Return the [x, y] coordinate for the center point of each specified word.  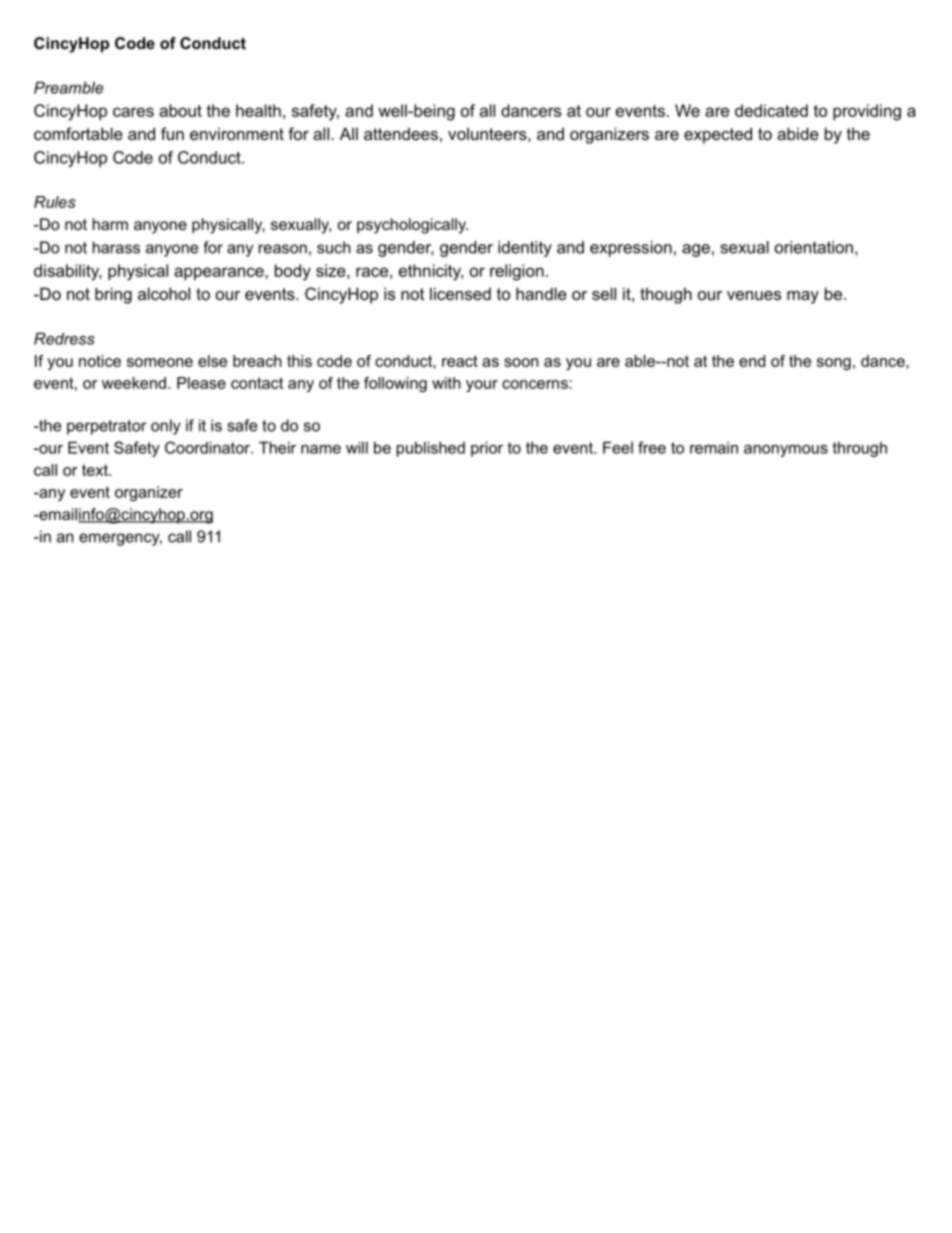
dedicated [771, 110]
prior [487, 449]
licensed [460, 293]
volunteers [487, 133]
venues [754, 295]
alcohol [164, 293]
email [58, 515]
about [180, 110]
